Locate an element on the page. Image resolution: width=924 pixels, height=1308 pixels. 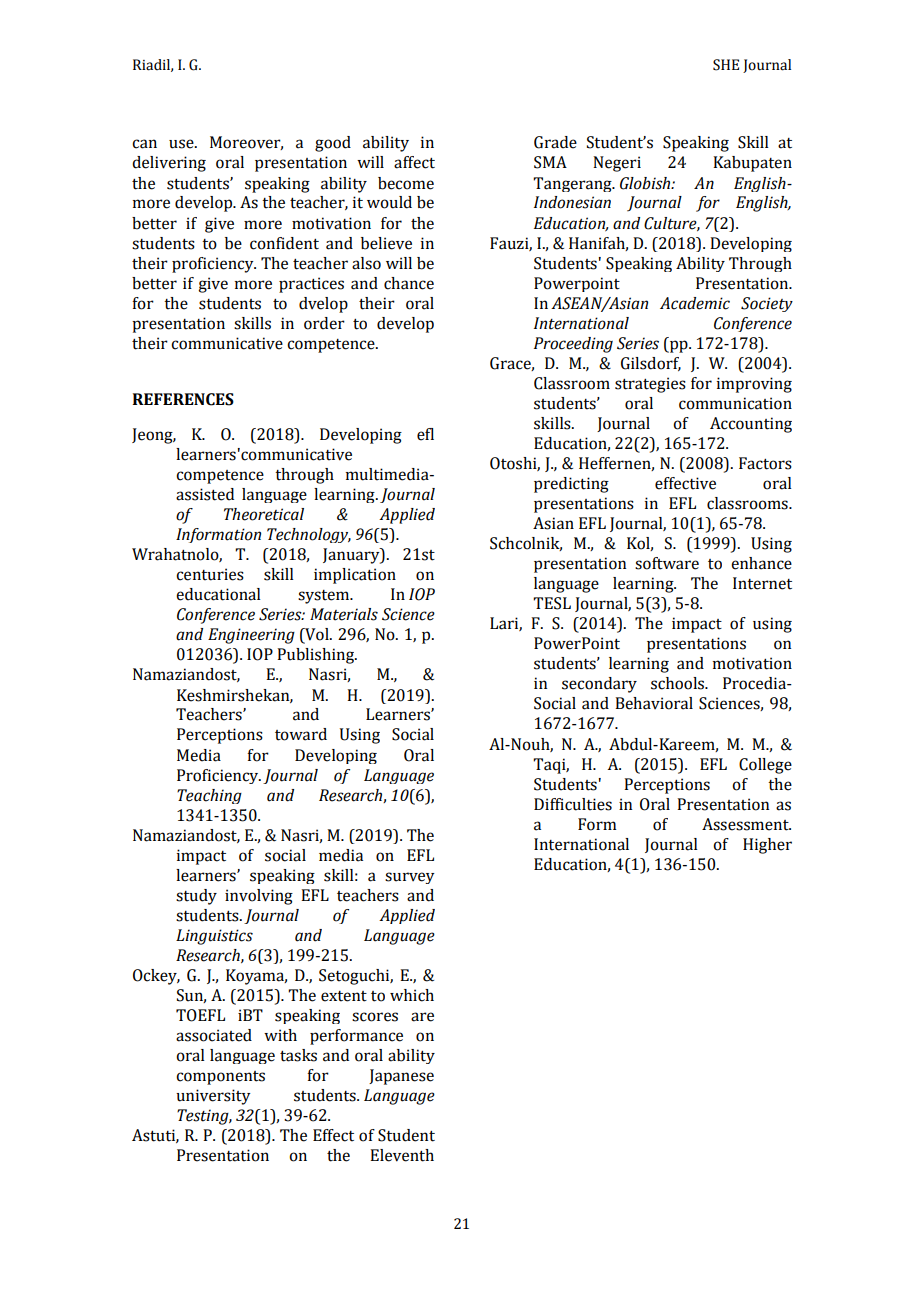
delivering is located at coordinates (169, 164).
